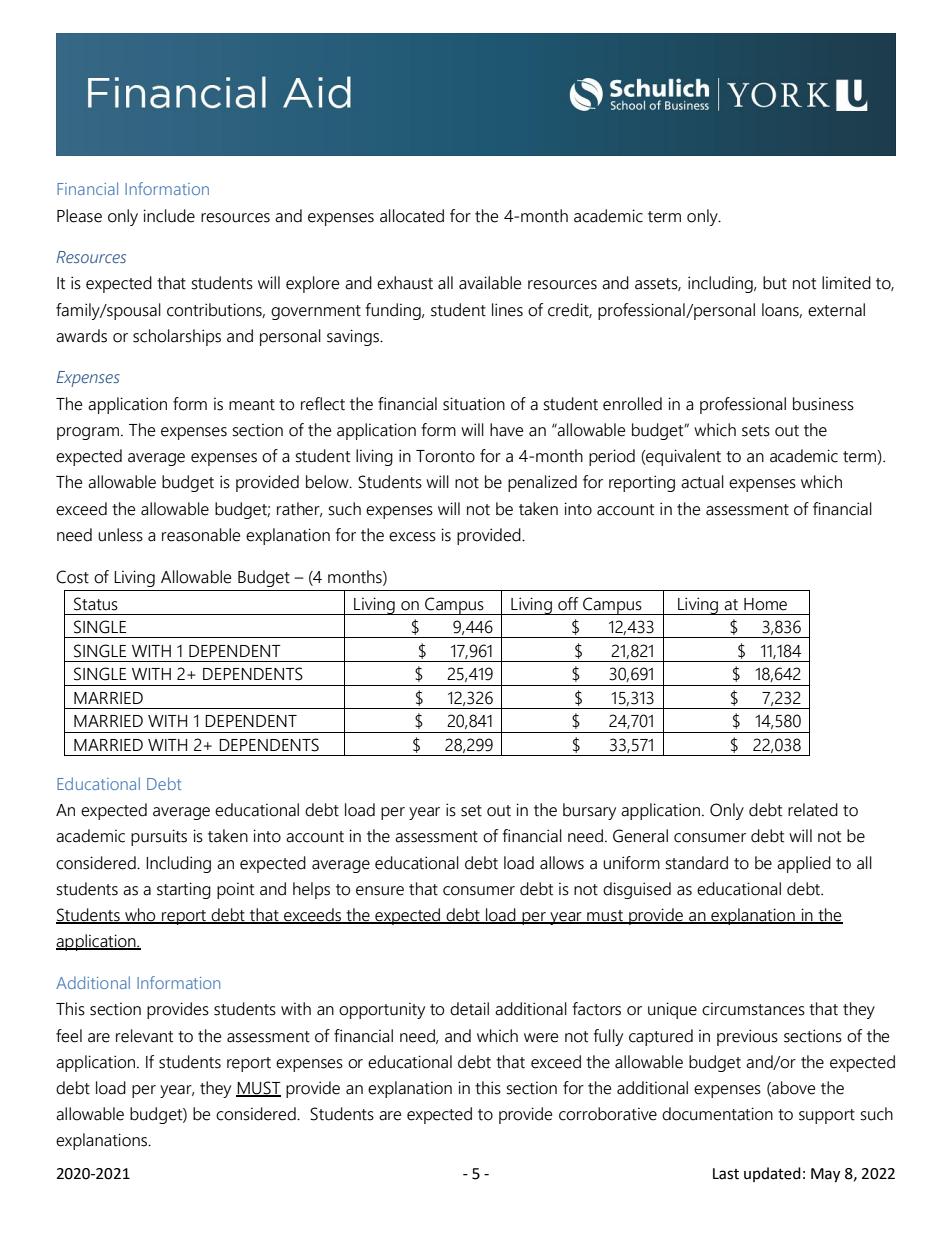 The image size is (952, 1233). I want to click on Toronto, so click(445, 456).
